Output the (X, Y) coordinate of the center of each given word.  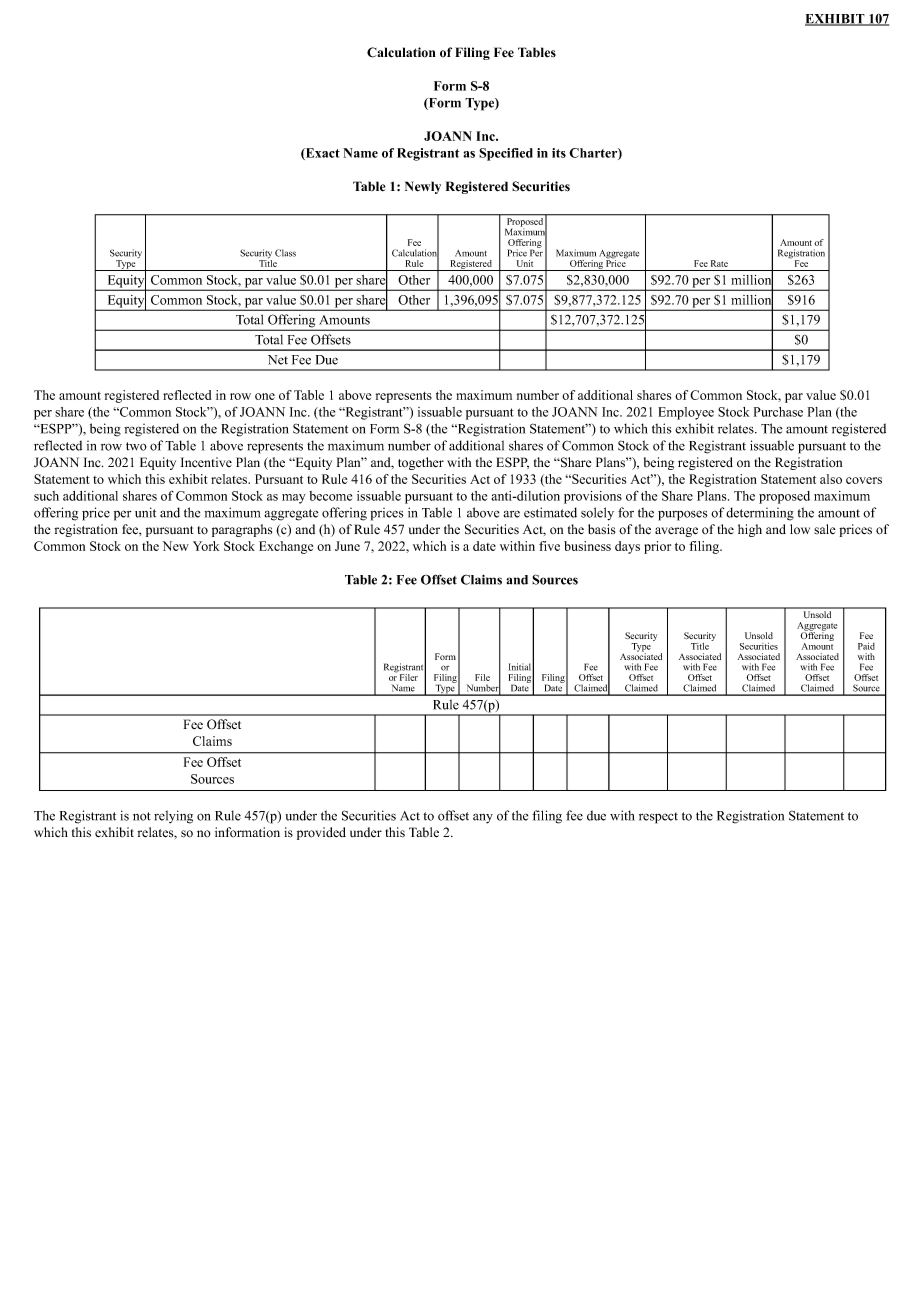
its (559, 153)
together (421, 463)
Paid (866, 646)
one (265, 396)
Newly (423, 187)
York (206, 546)
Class (285, 253)
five (549, 546)
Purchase (778, 412)
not (142, 816)
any (483, 818)
